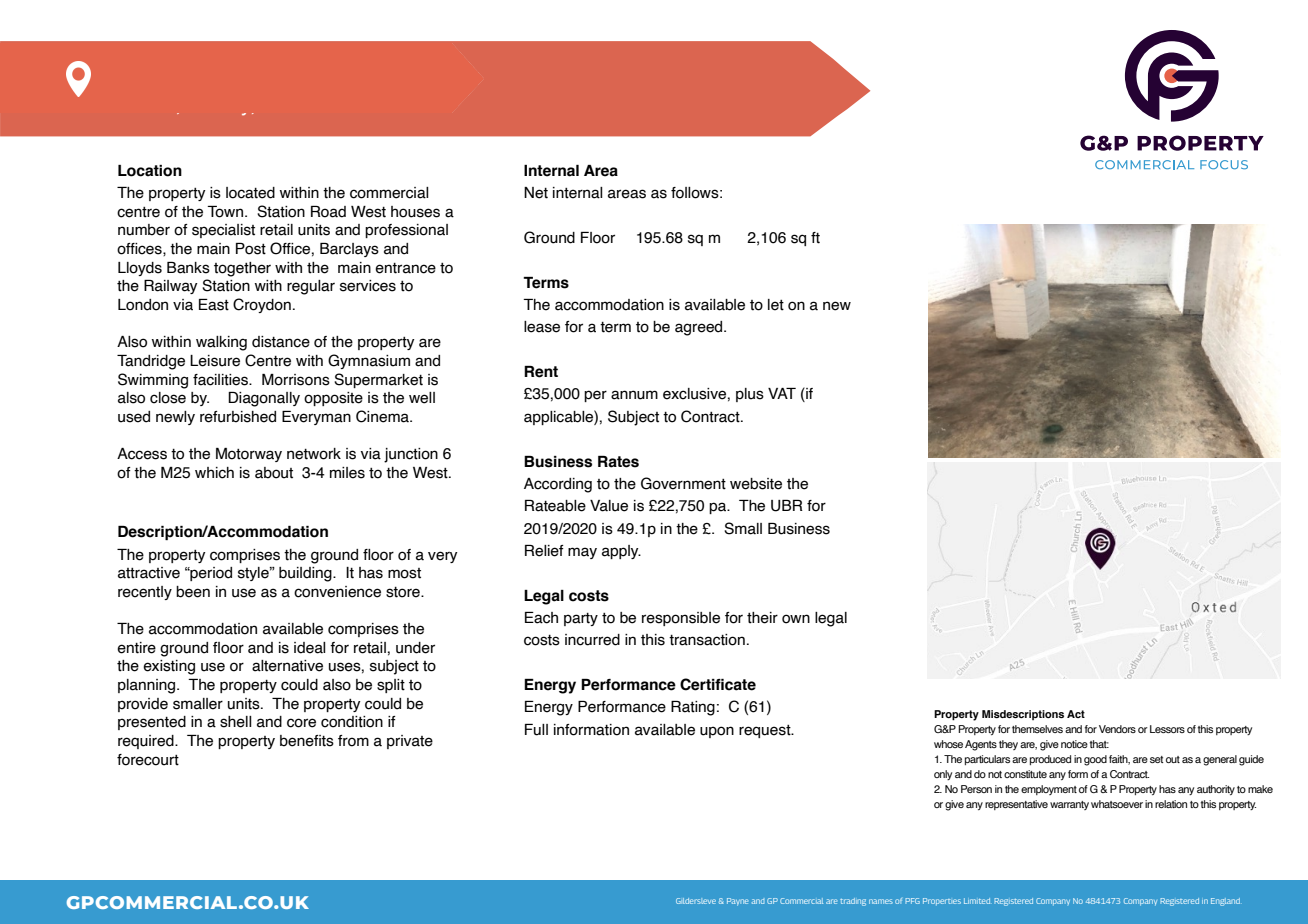 This page has width=1308, height=924. I want to click on building, so click(306, 574).
